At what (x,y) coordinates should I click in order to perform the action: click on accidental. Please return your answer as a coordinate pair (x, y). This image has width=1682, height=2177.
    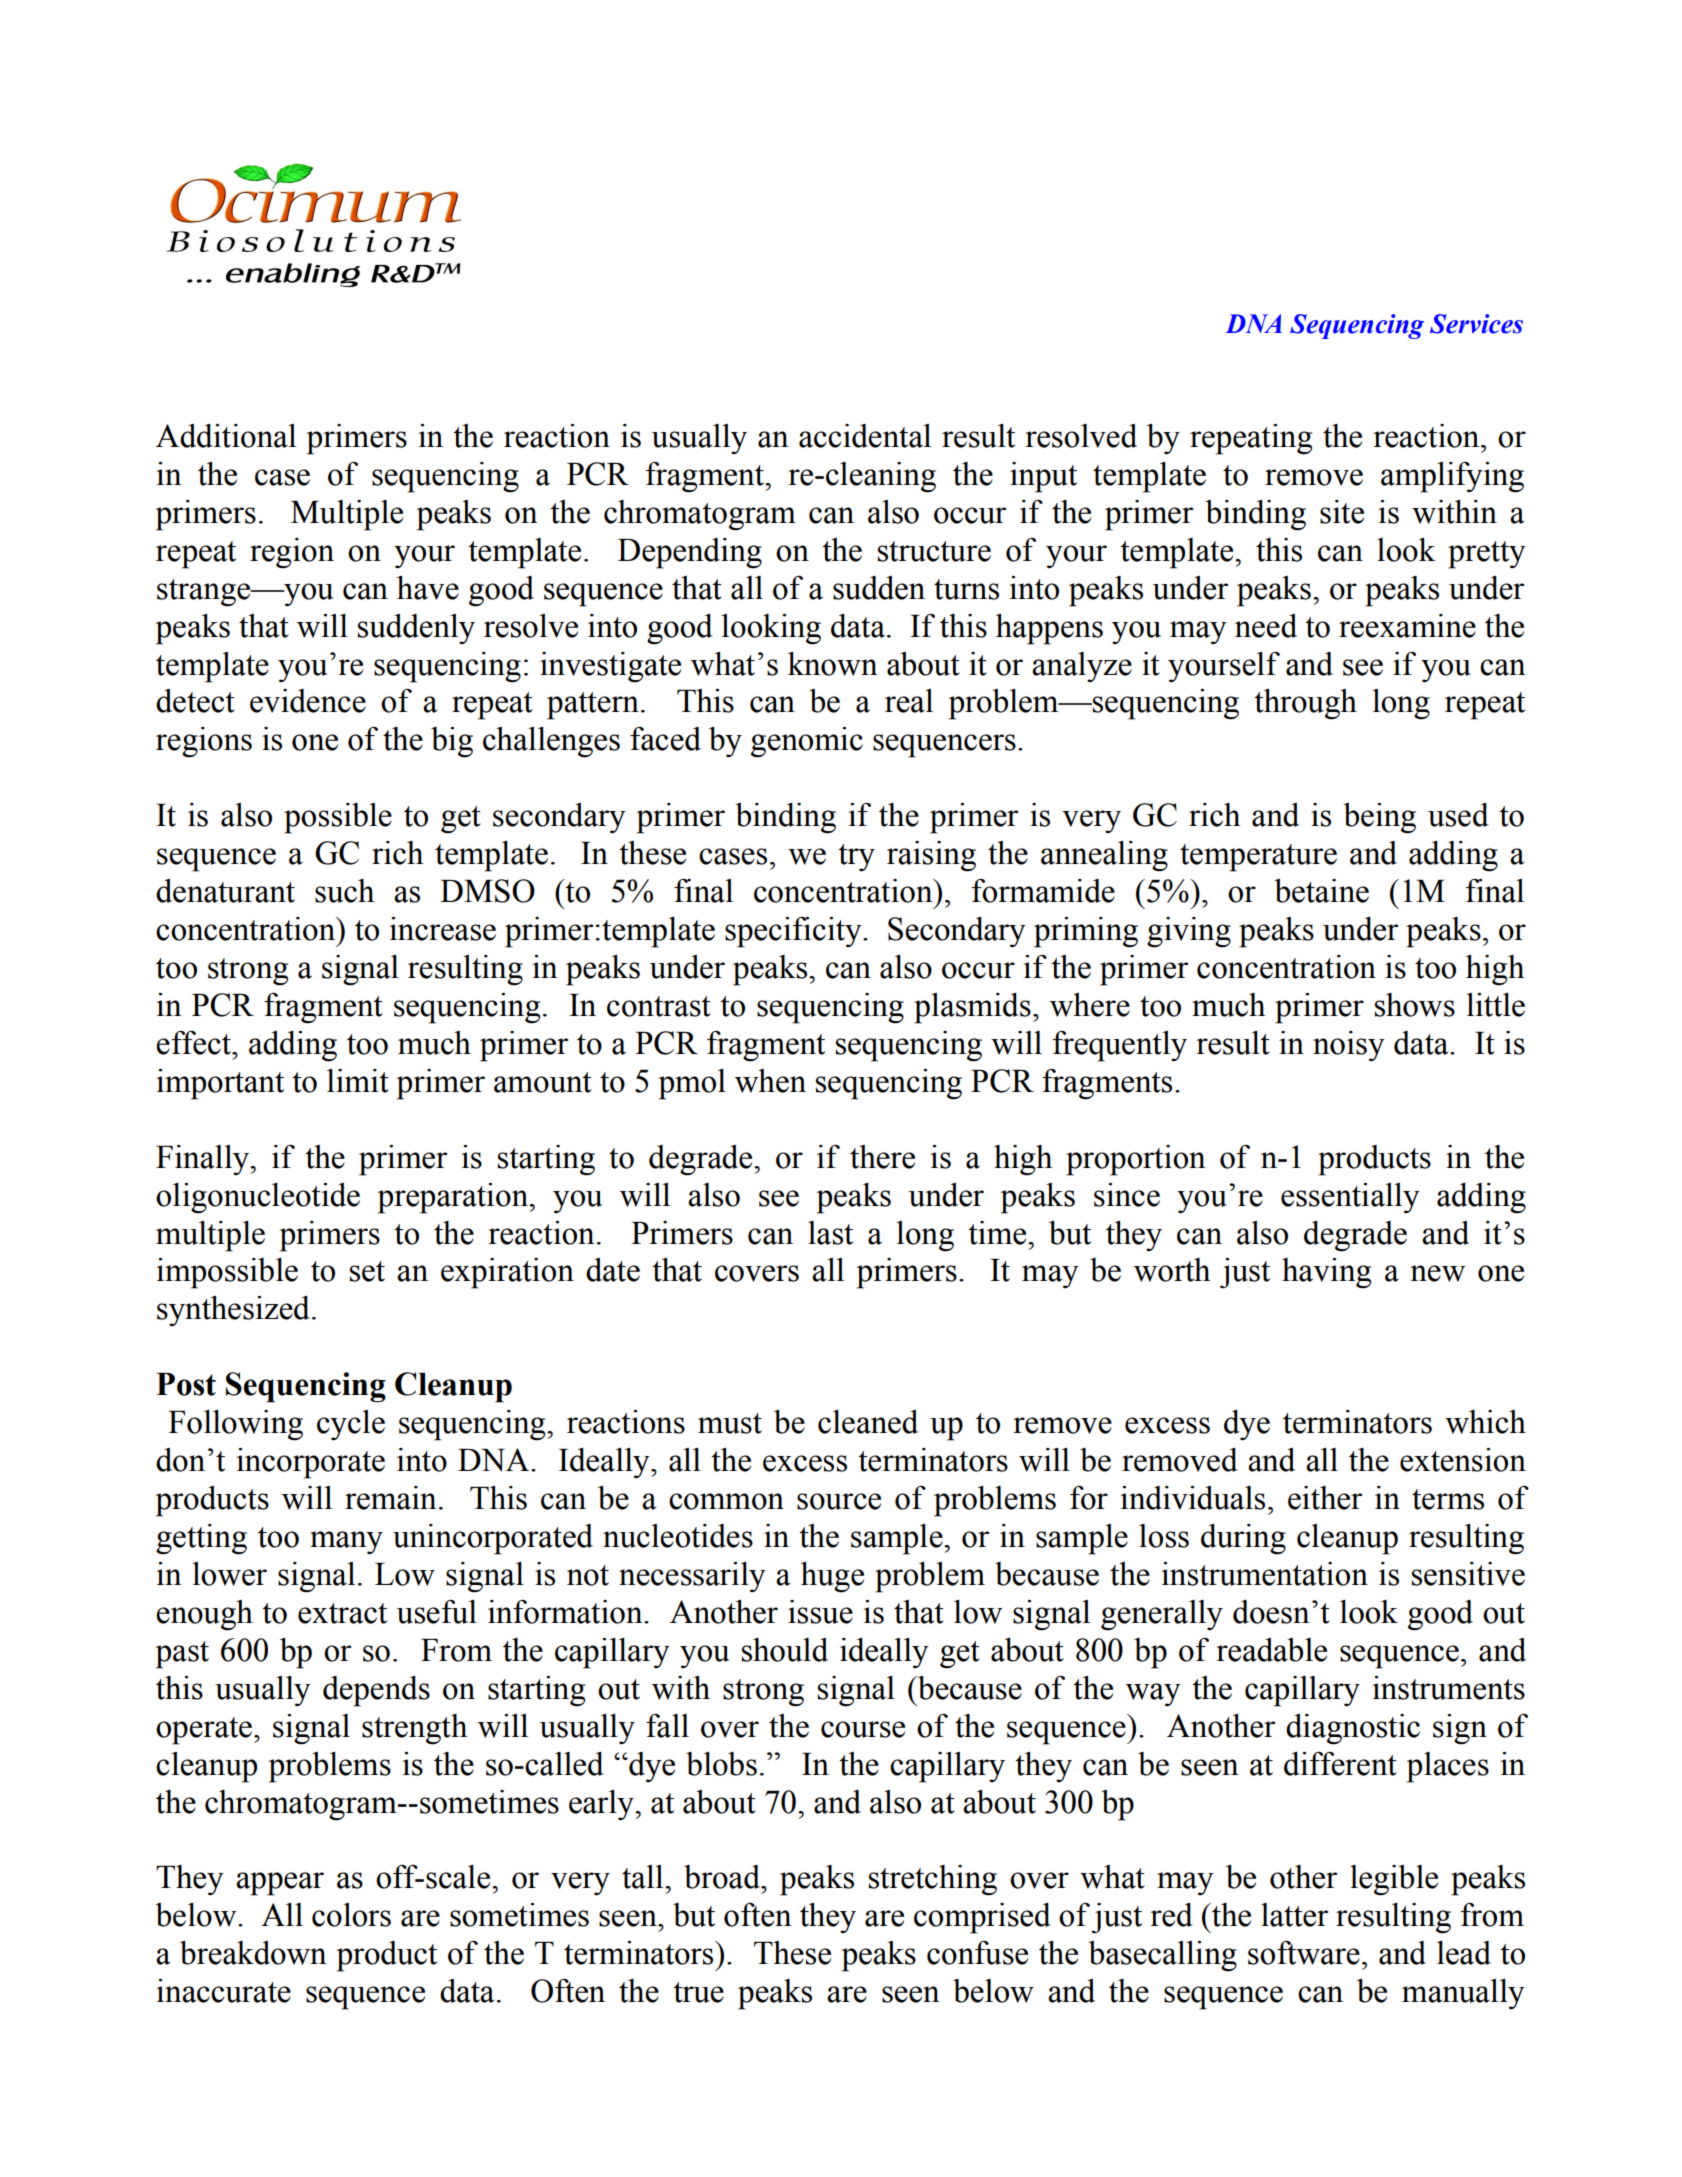
    Looking at the image, I should click on (865, 436).
